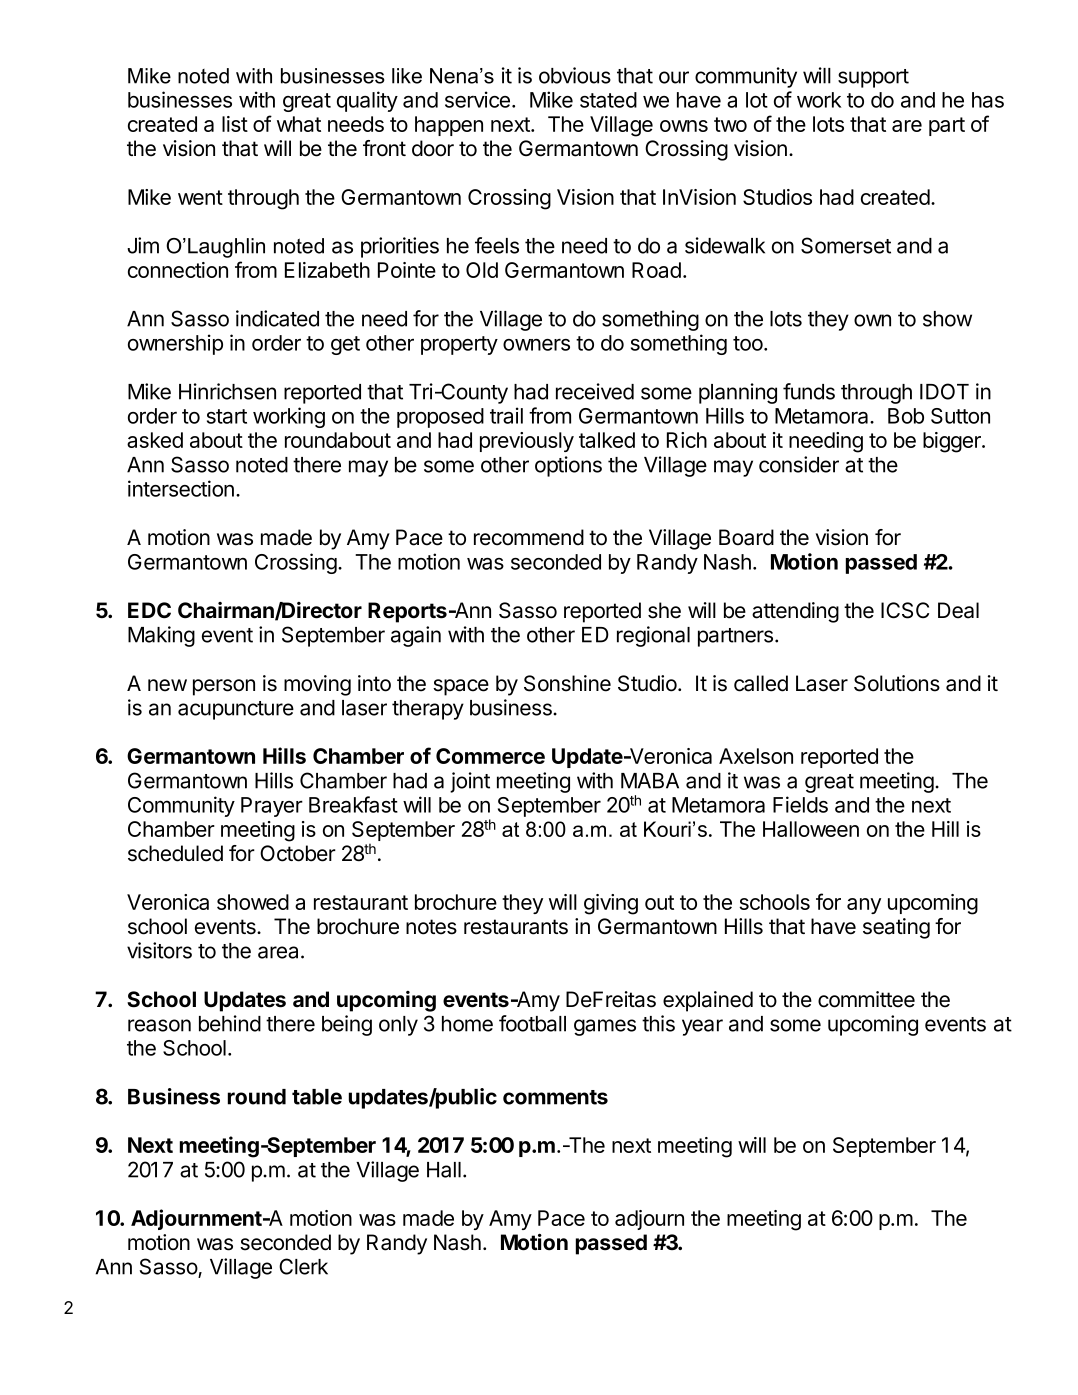 This image has width=1078, height=1395. Describe the element at coordinates (278, 952) in the image. I see `area` at that location.
